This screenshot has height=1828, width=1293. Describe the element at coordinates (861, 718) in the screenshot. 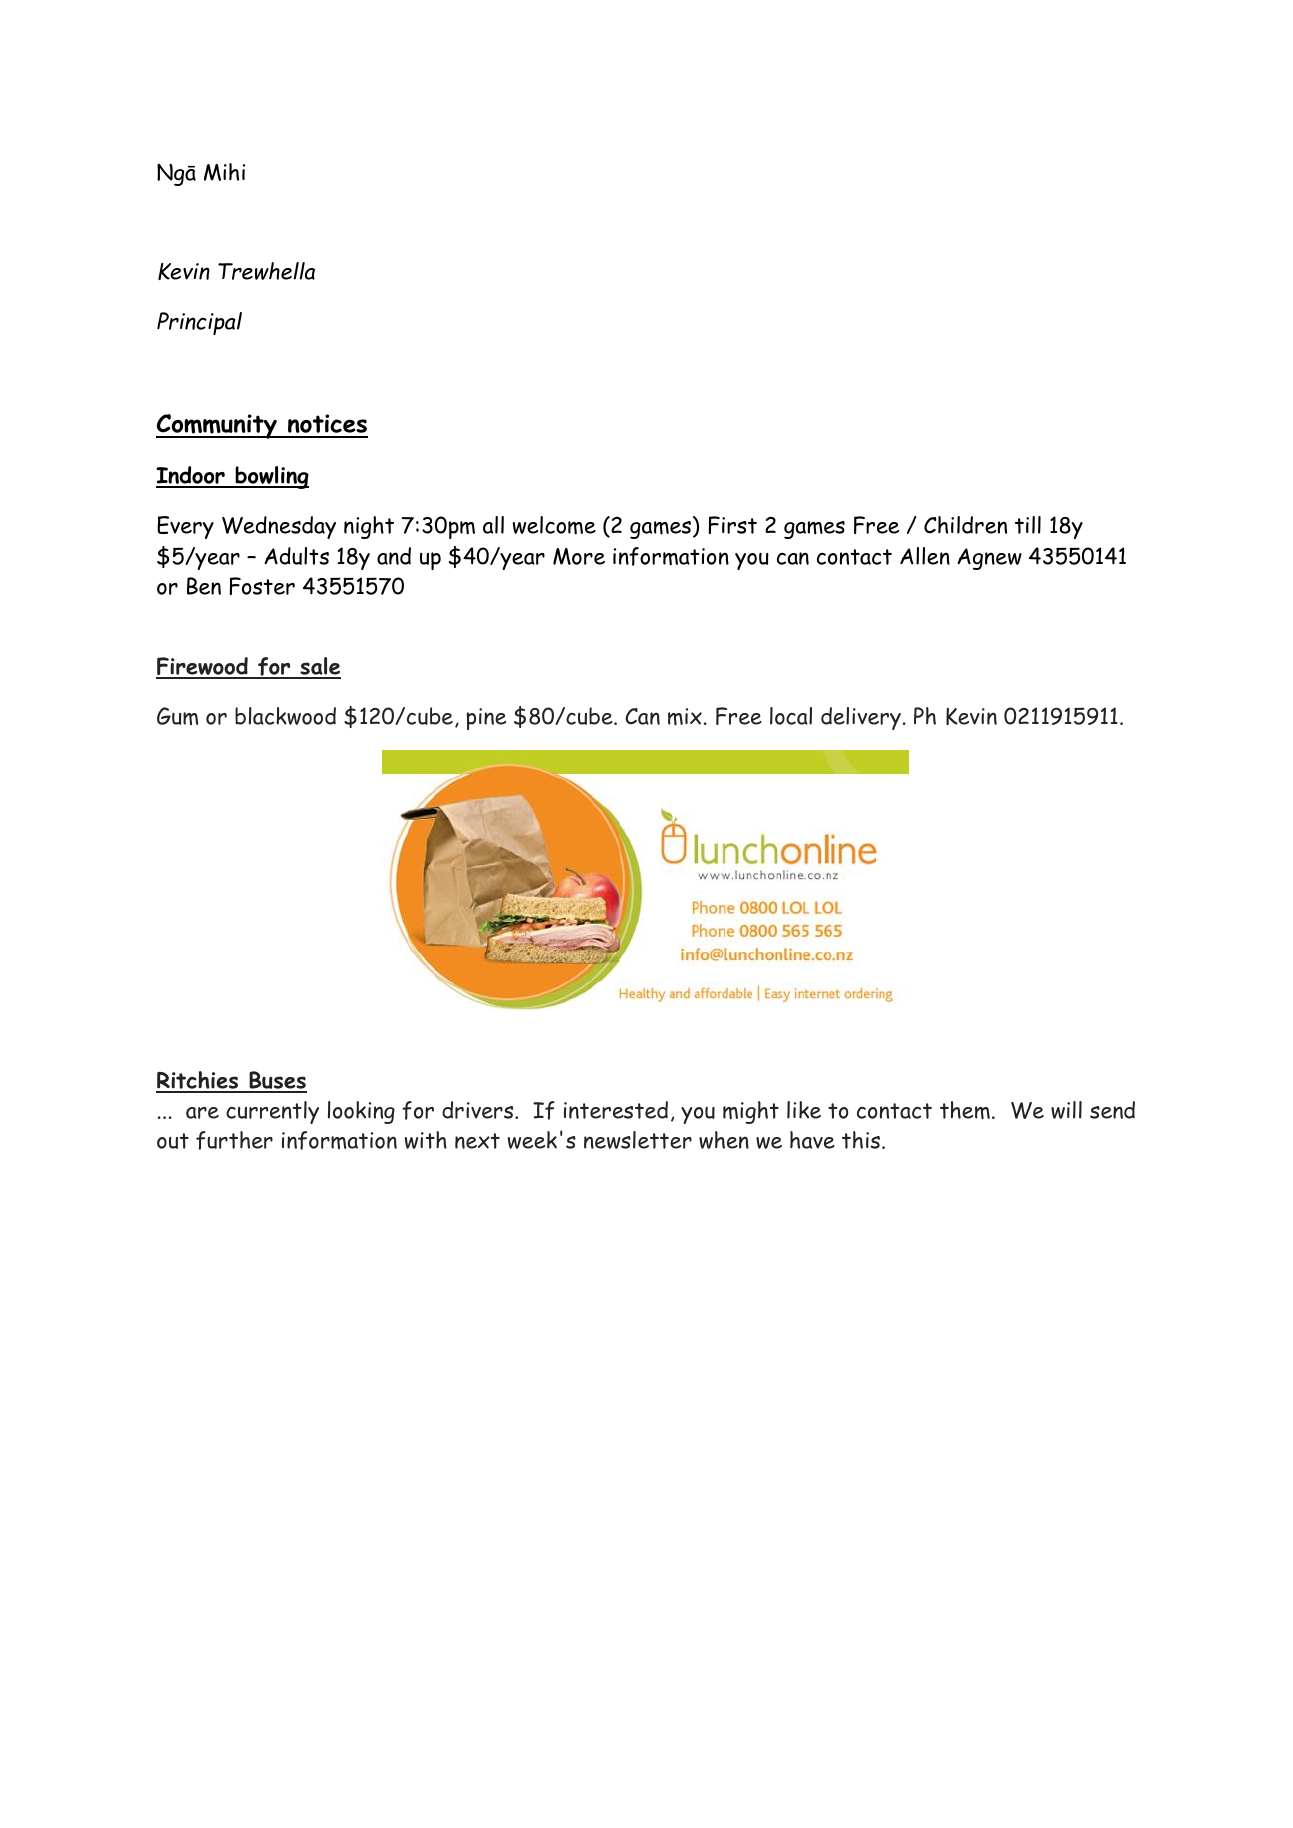

I see `delivery` at that location.
